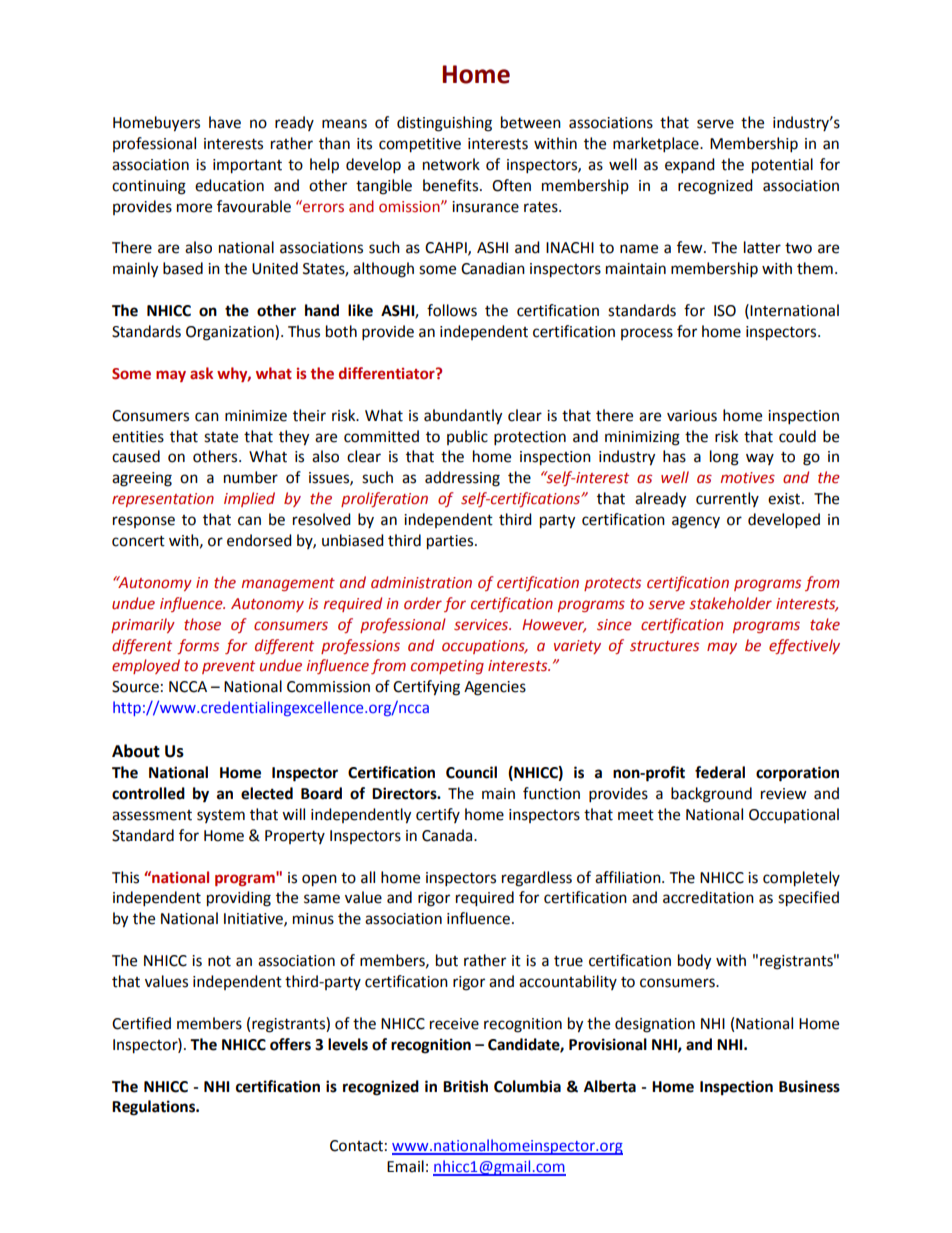 The width and height of the screenshot is (952, 1233). I want to click on accreditation, so click(708, 897).
